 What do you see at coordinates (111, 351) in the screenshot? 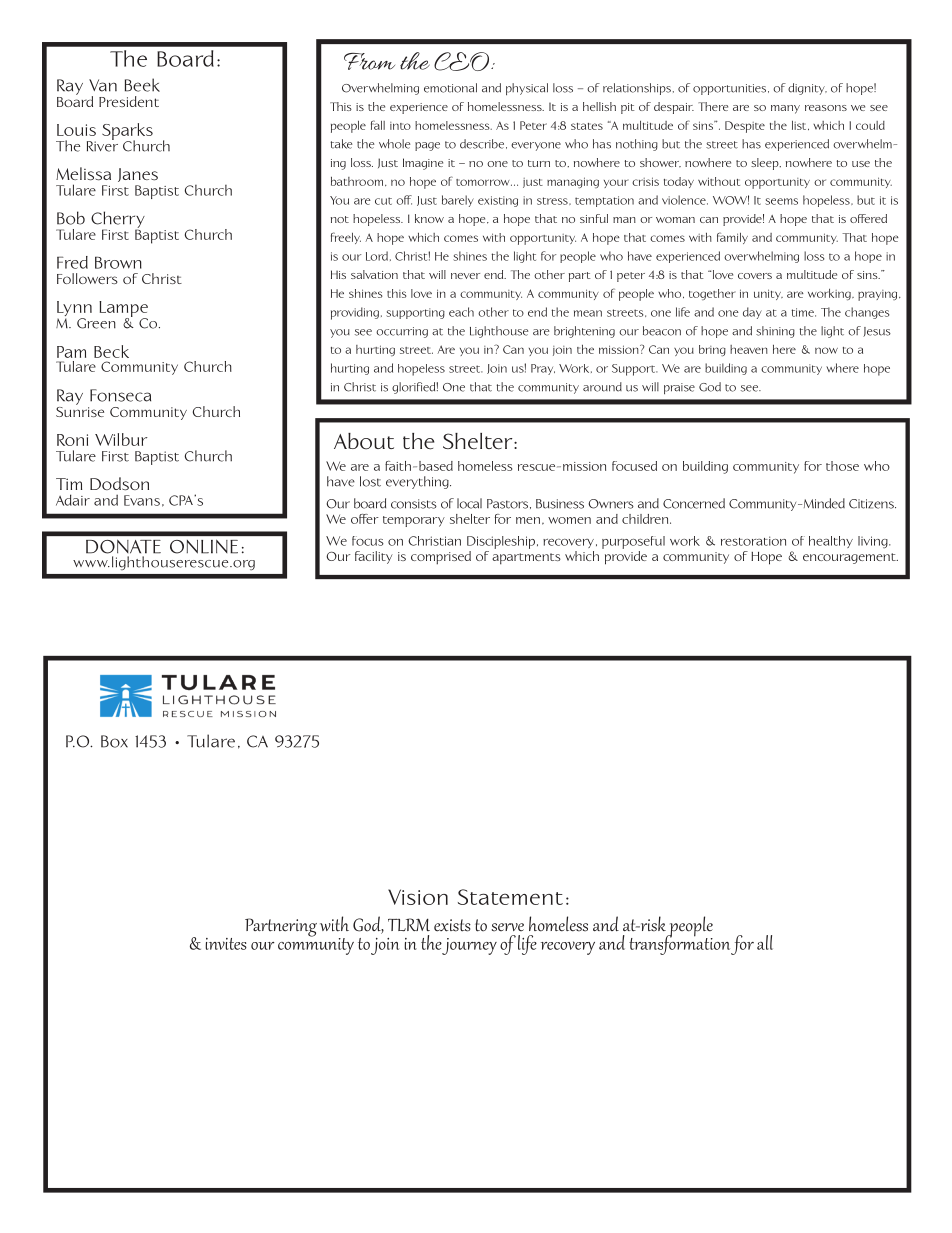
I see `Beck` at bounding box center [111, 351].
